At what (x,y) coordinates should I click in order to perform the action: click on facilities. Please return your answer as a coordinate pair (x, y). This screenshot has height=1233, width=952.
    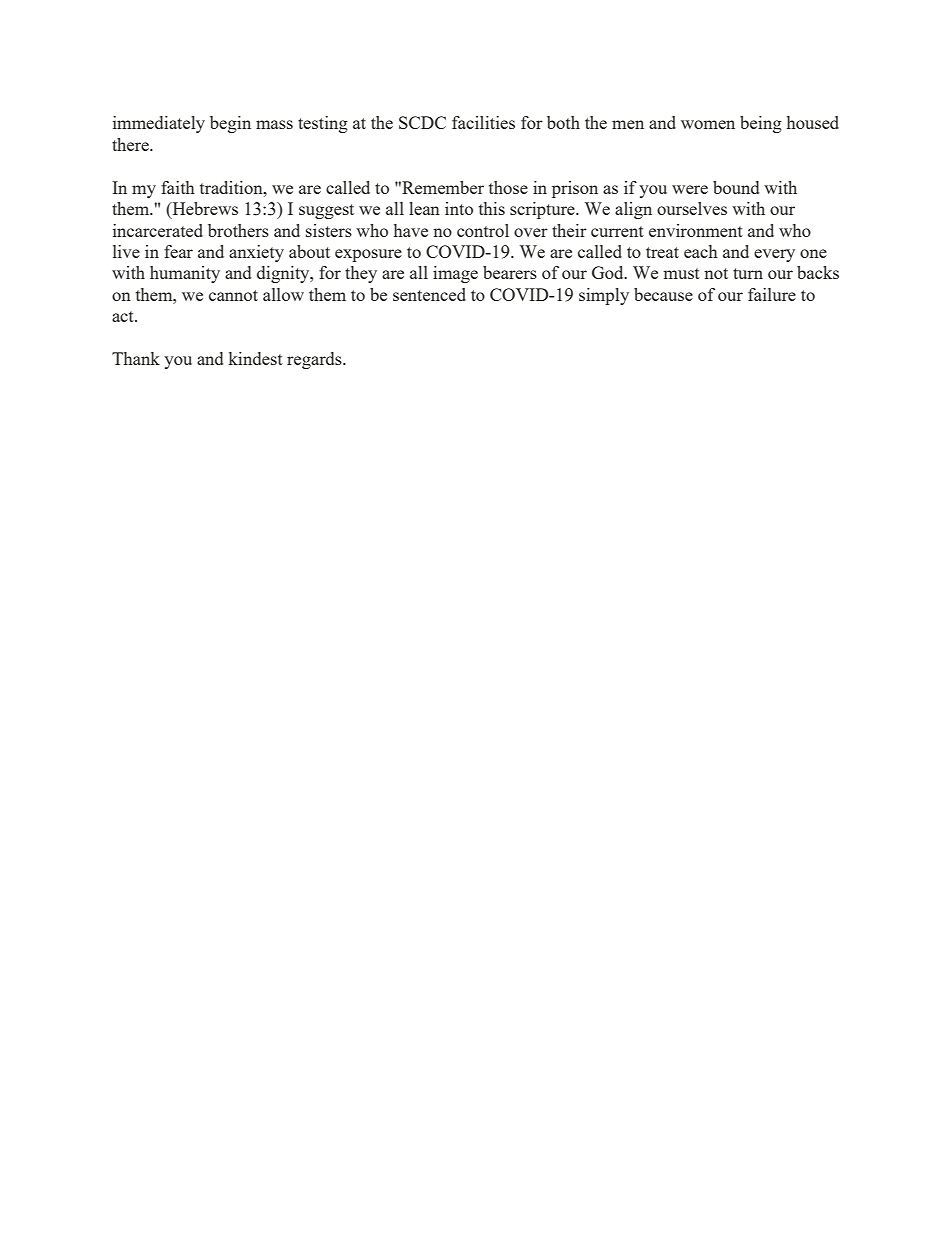
    Looking at the image, I should click on (483, 122).
